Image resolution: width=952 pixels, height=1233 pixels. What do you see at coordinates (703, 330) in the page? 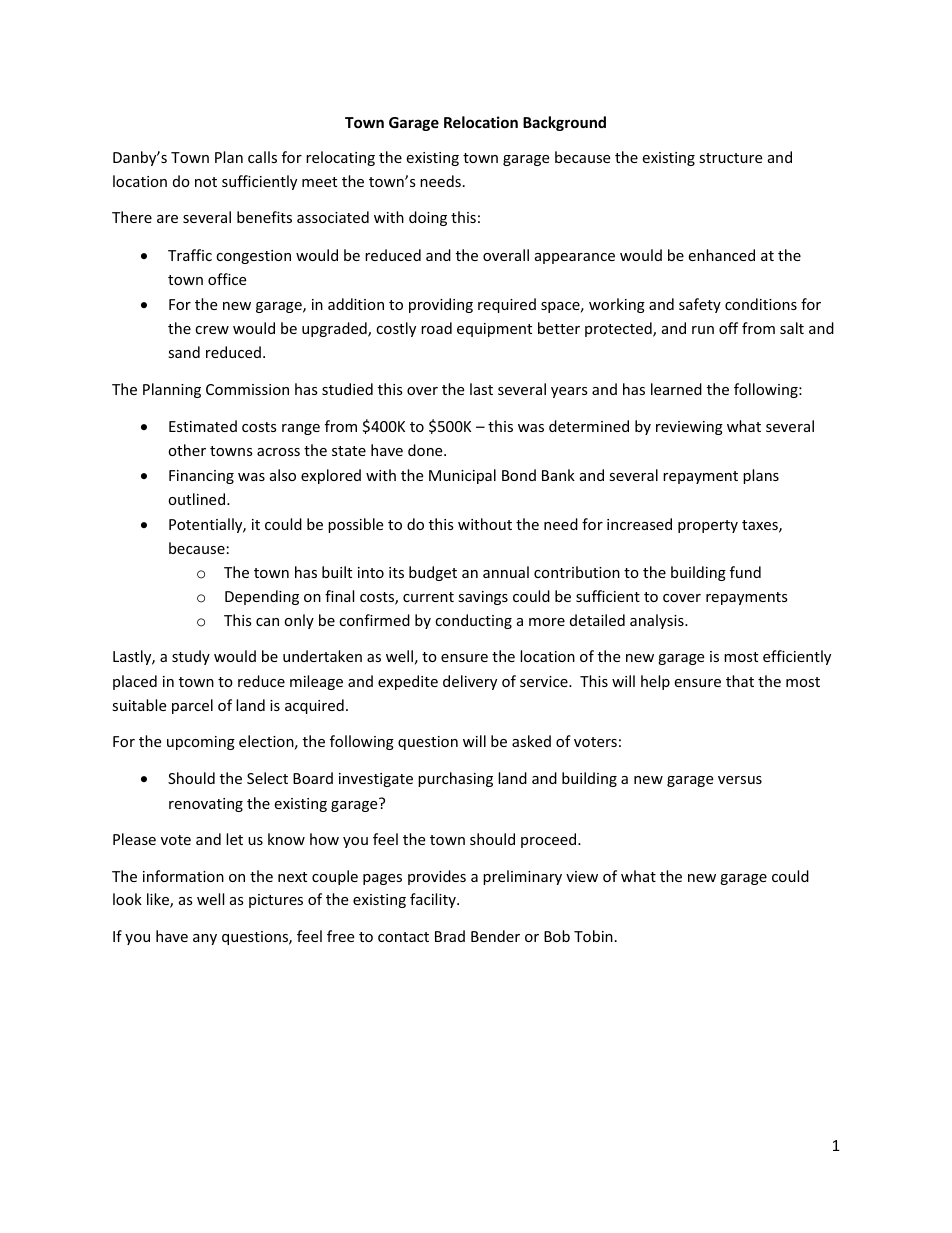
I see `run` at bounding box center [703, 330].
